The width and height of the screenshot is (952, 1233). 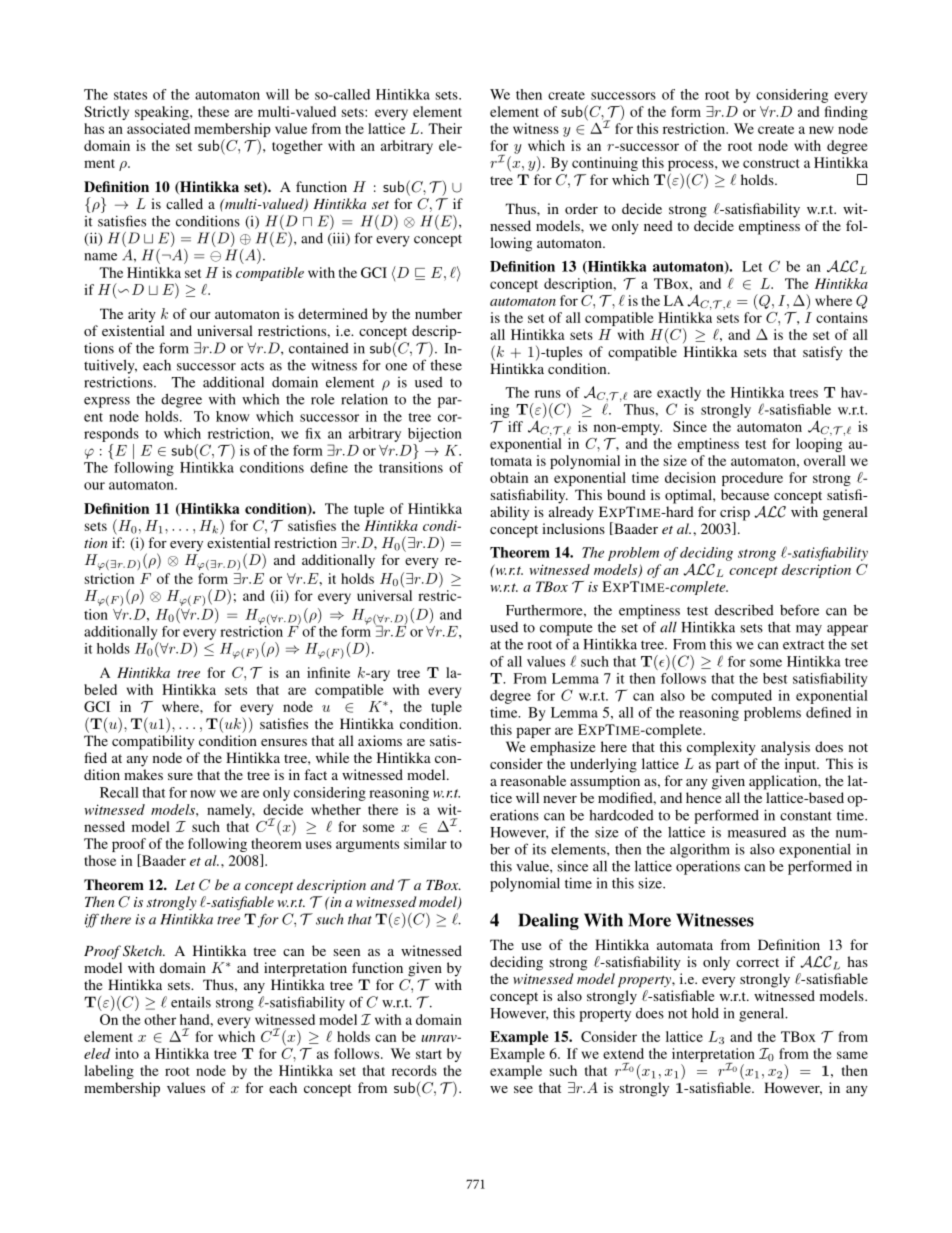 What do you see at coordinates (533, 732) in the screenshot?
I see `paper` at bounding box center [533, 732].
